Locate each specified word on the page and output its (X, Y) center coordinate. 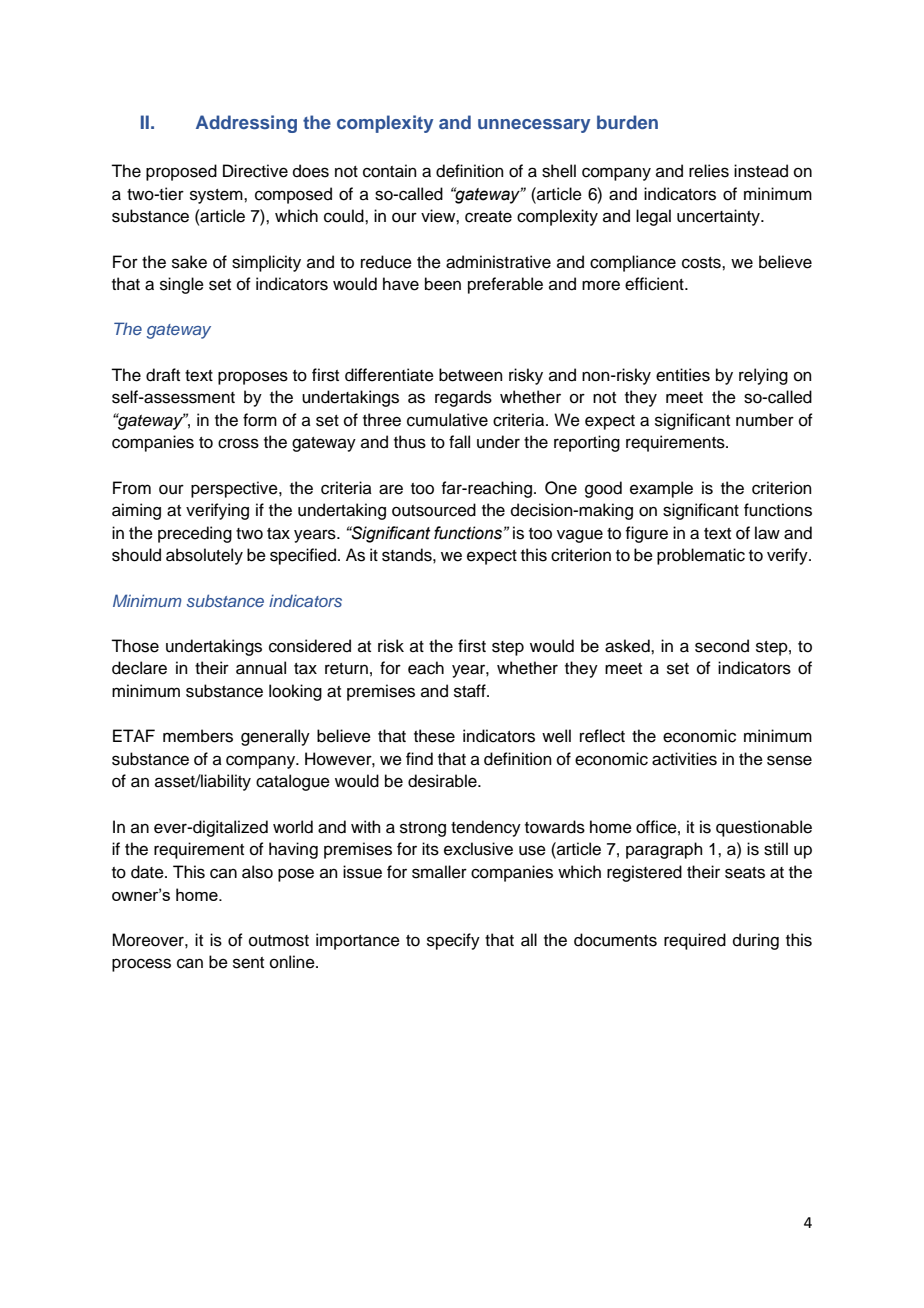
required (695, 941)
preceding (195, 534)
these (434, 736)
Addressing (246, 124)
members (198, 736)
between (471, 375)
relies (709, 171)
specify (453, 941)
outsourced (434, 510)
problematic (701, 556)
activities (684, 759)
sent (248, 963)
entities (683, 375)
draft (163, 375)
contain (390, 171)
